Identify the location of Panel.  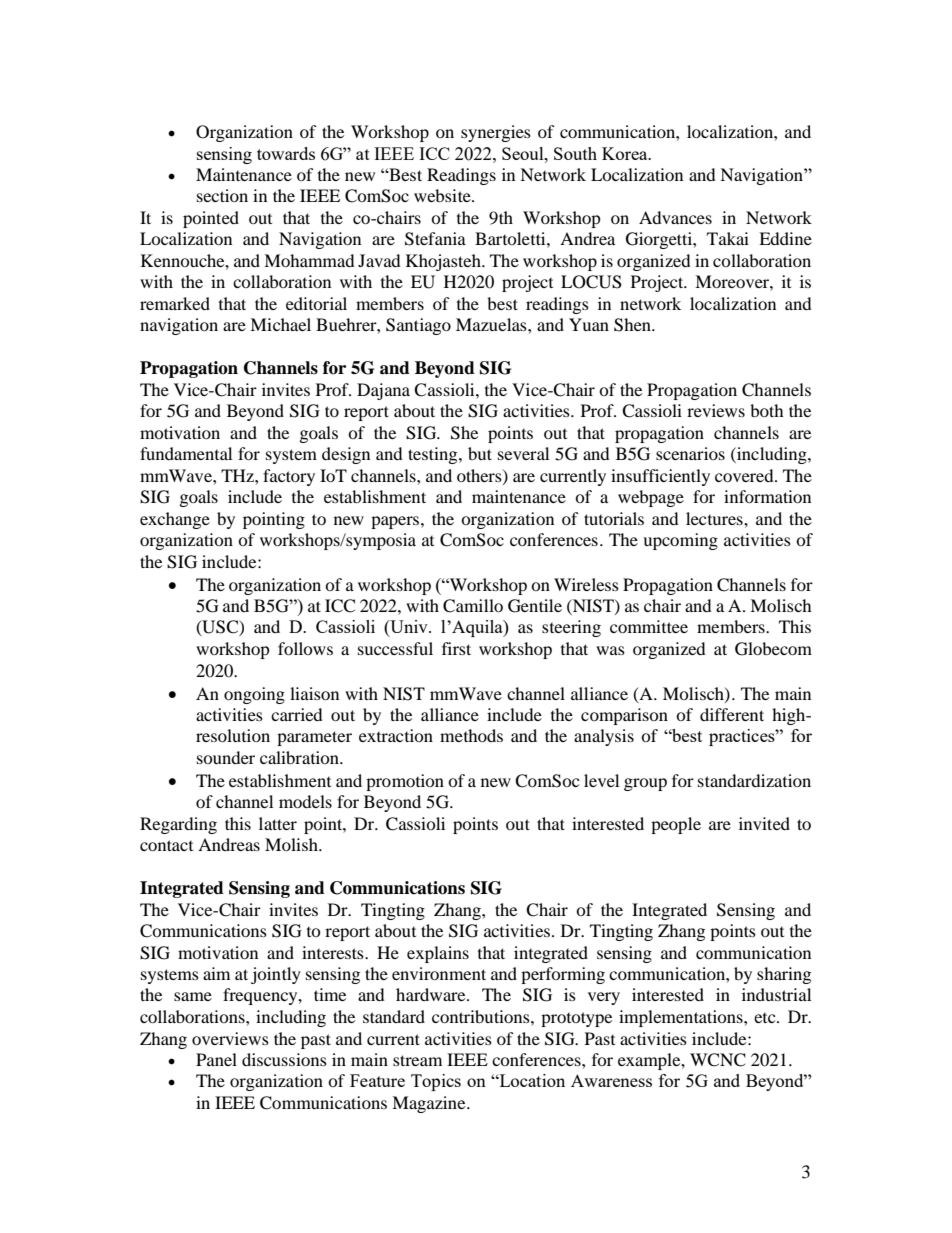
(216, 1059).
